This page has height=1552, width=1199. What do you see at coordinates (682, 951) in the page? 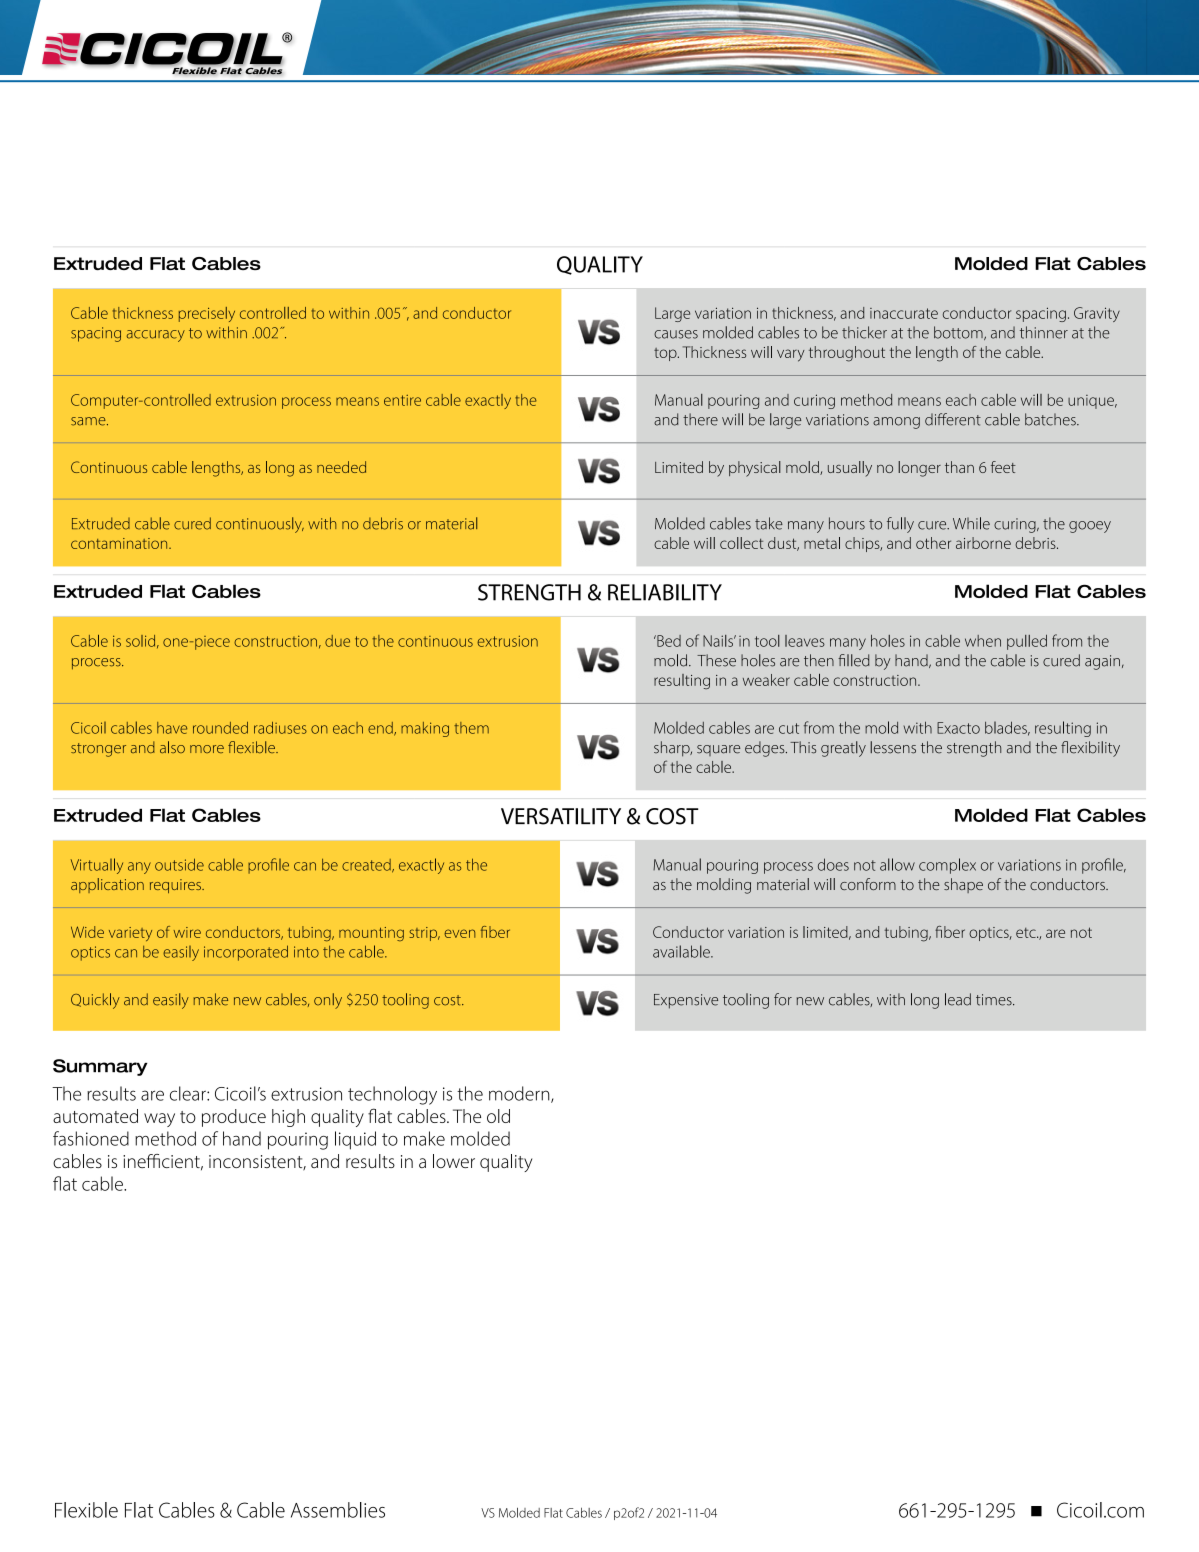
I see `available` at bounding box center [682, 951].
